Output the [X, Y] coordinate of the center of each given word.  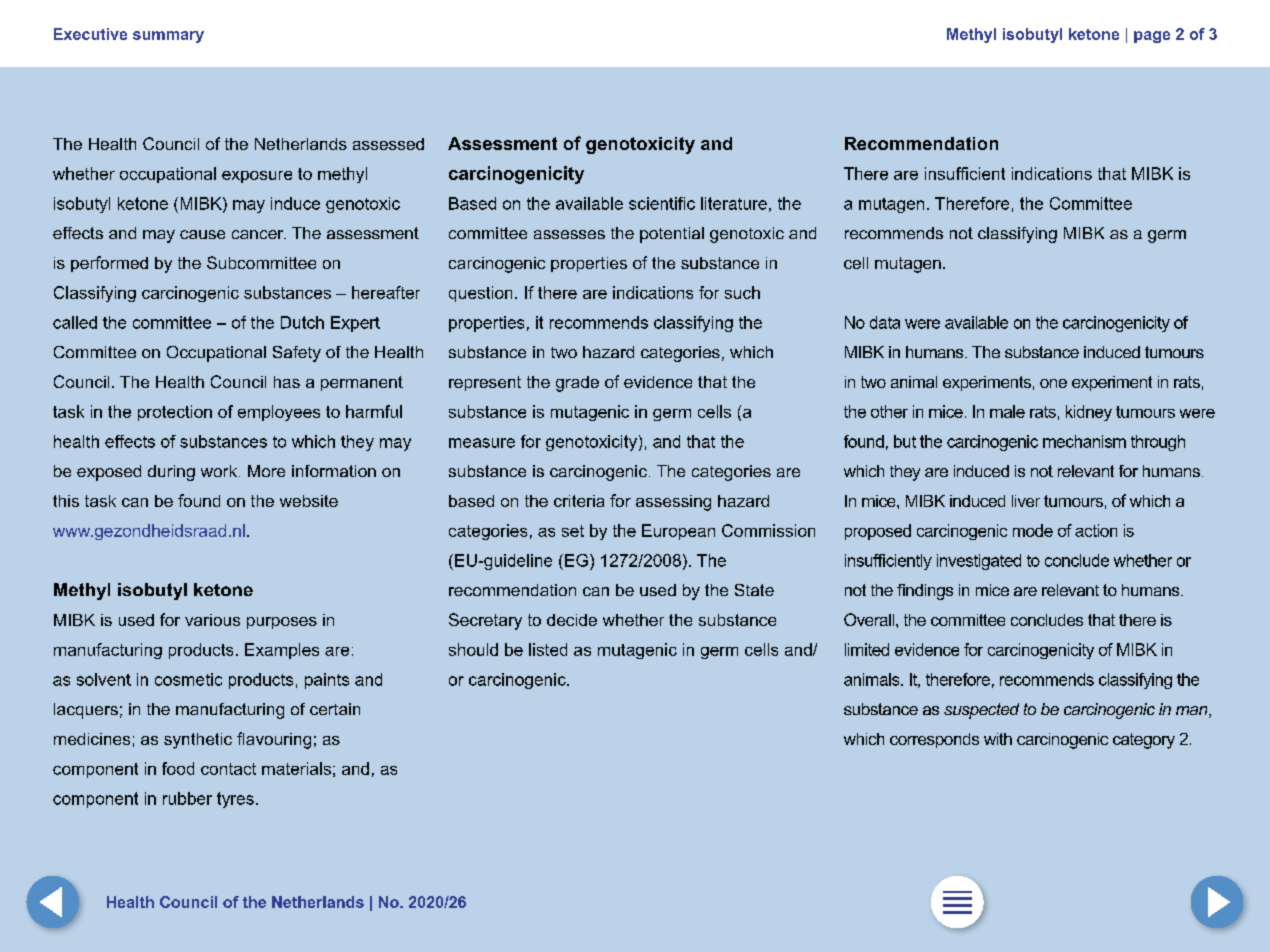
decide [572, 620]
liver [1026, 501]
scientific [662, 203]
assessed [388, 144]
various [212, 620]
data [885, 322]
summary [168, 37]
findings [925, 592]
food [178, 768]
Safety [297, 354]
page [1152, 37]
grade [577, 384]
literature [734, 203]
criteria [579, 501]
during [171, 473]
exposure [257, 177]
